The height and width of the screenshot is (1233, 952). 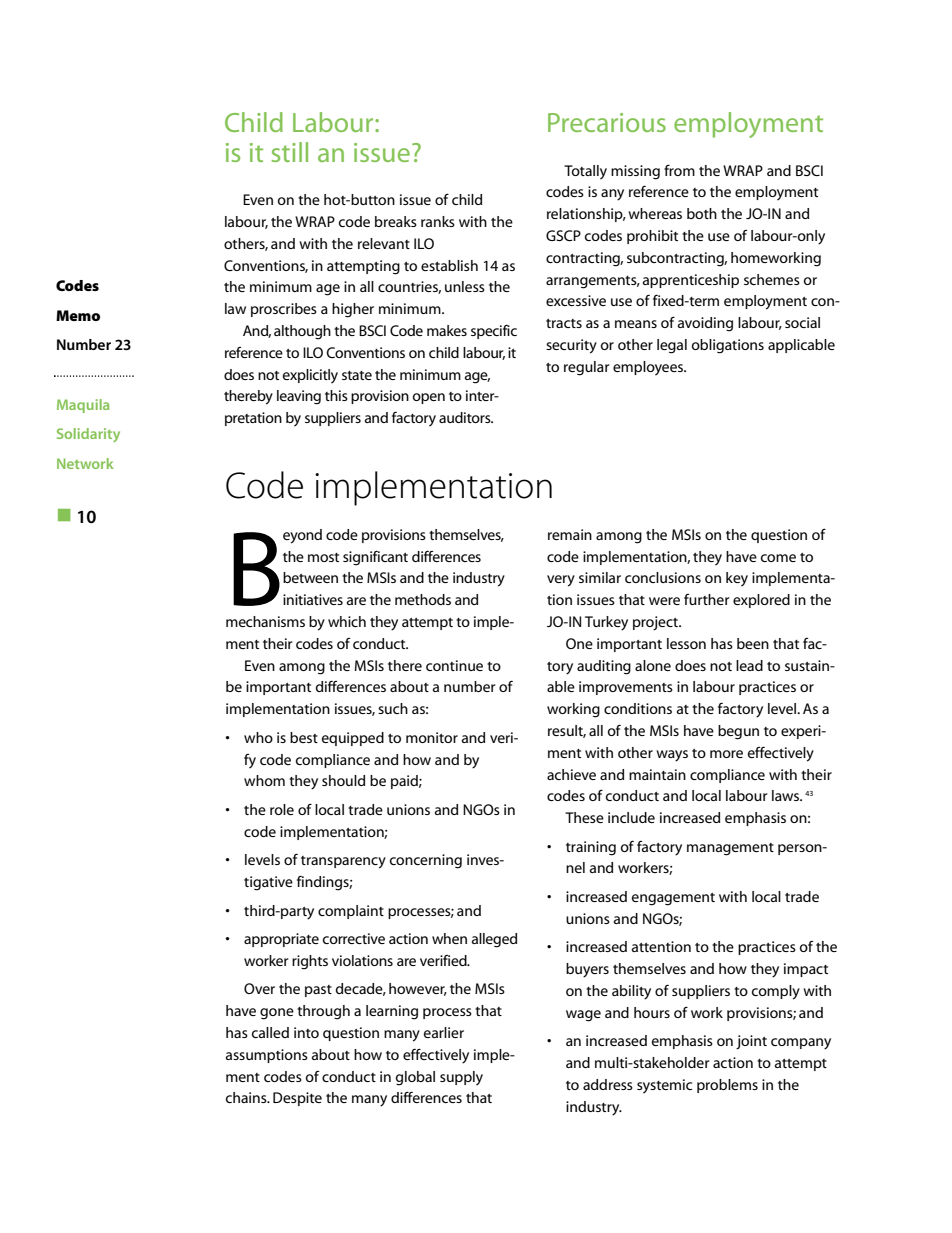 I want to click on chains, so click(x=247, y=1097).
